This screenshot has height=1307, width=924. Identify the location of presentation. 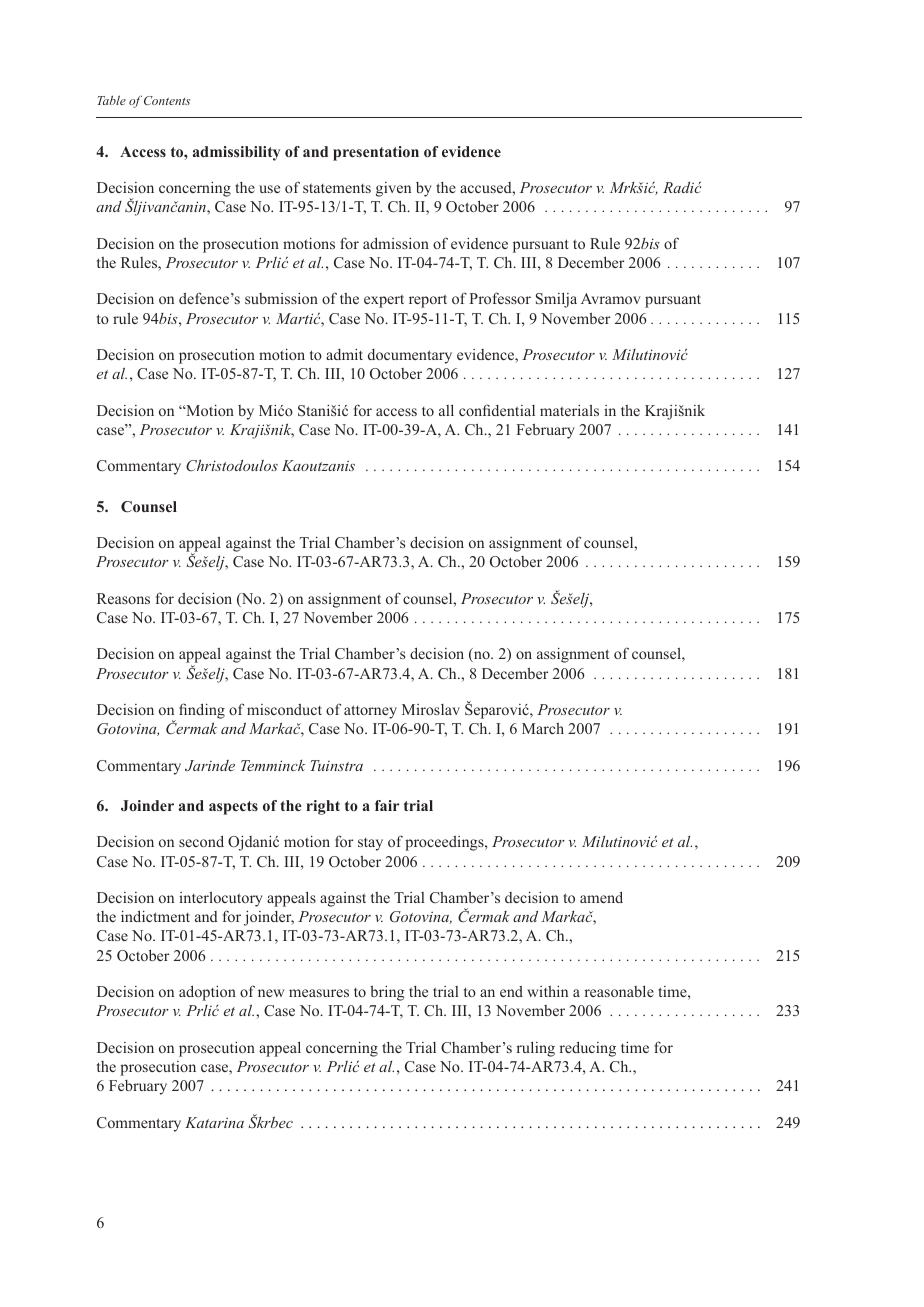
(376, 153).
